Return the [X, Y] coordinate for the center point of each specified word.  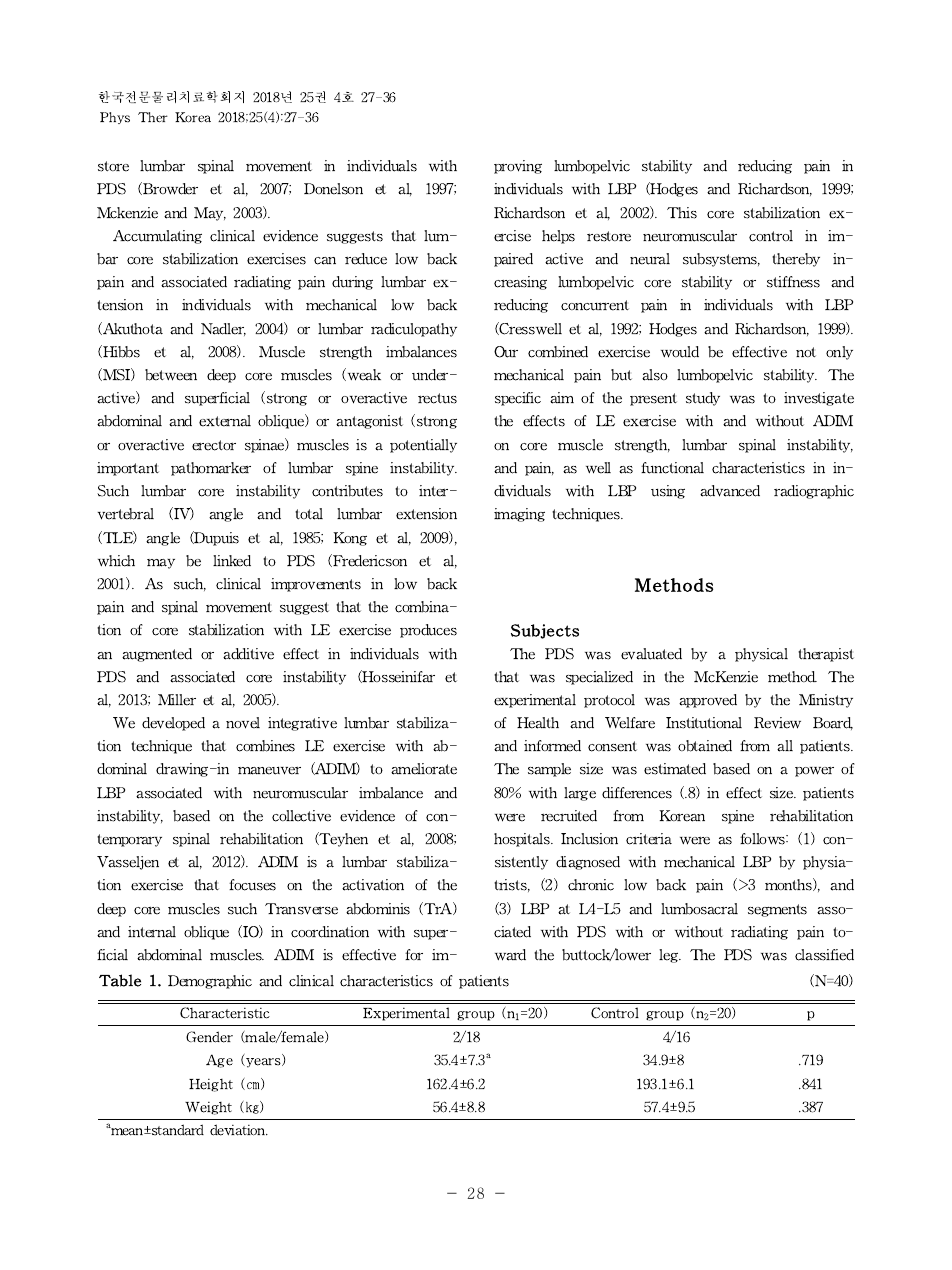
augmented [157, 655]
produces [428, 631]
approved [712, 701]
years [264, 1061]
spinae [267, 445]
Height [217, 1085]
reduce [370, 259]
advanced [730, 491]
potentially [423, 446]
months [792, 885]
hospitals [523, 840]
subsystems [721, 260]
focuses [252, 885]
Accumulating [162, 237]
